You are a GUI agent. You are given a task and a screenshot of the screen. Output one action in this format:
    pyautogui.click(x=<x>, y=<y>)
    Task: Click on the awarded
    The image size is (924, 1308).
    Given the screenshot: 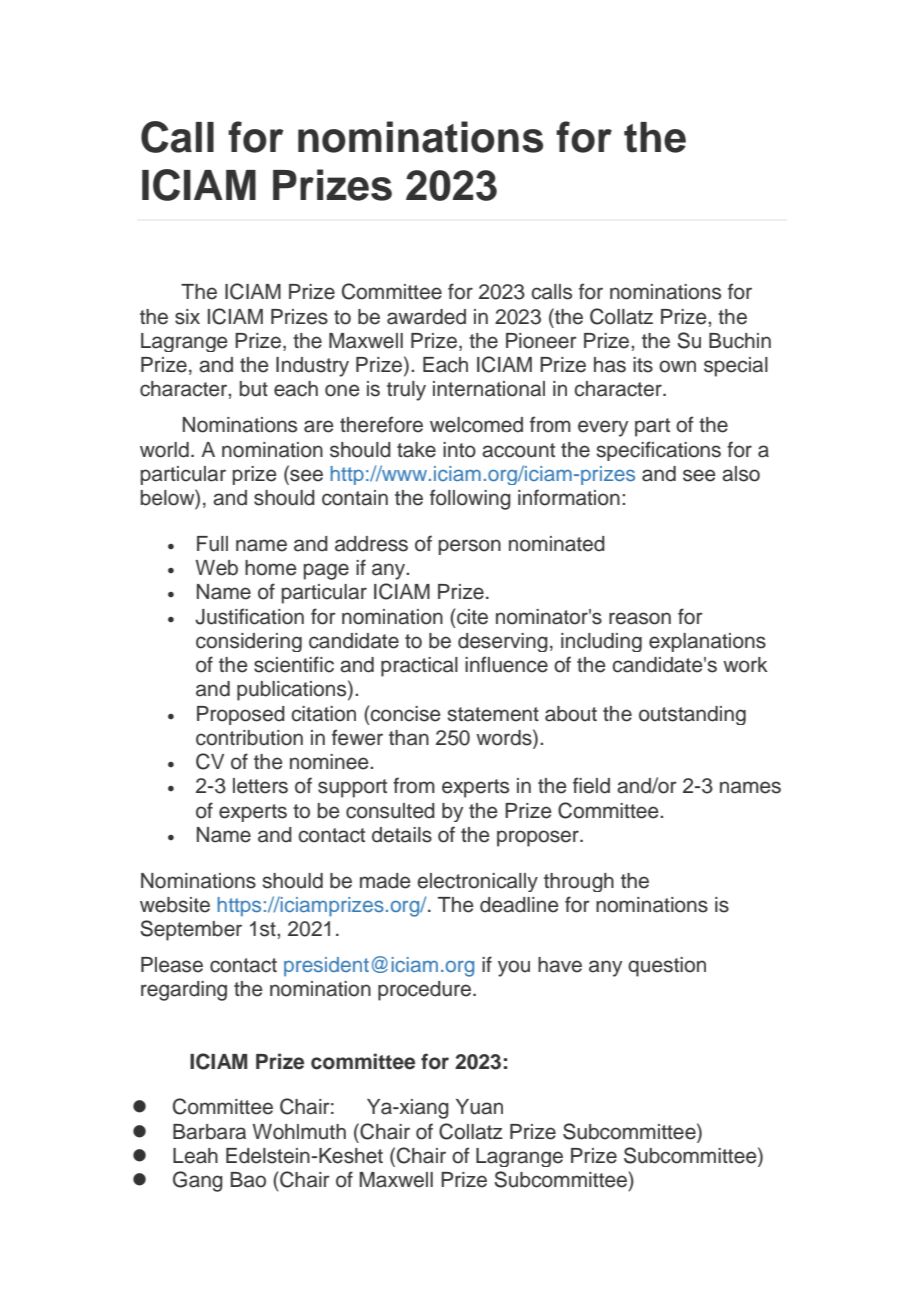 What is the action you would take?
    pyautogui.click(x=426, y=317)
